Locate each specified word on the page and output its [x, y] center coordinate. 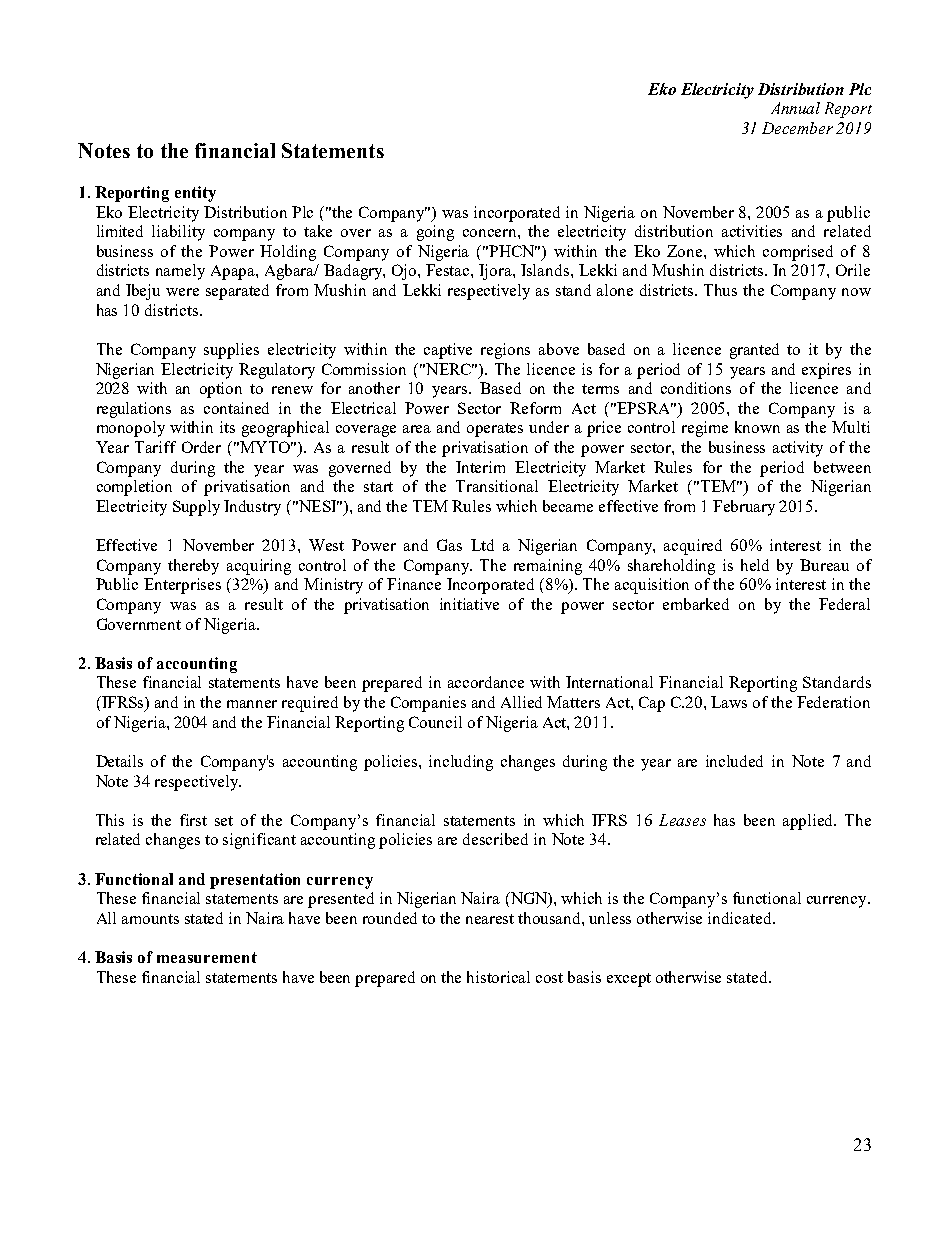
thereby [193, 567]
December [797, 128]
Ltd [482, 545]
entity [195, 194]
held [755, 565]
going [435, 233]
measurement [207, 957]
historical [498, 977]
